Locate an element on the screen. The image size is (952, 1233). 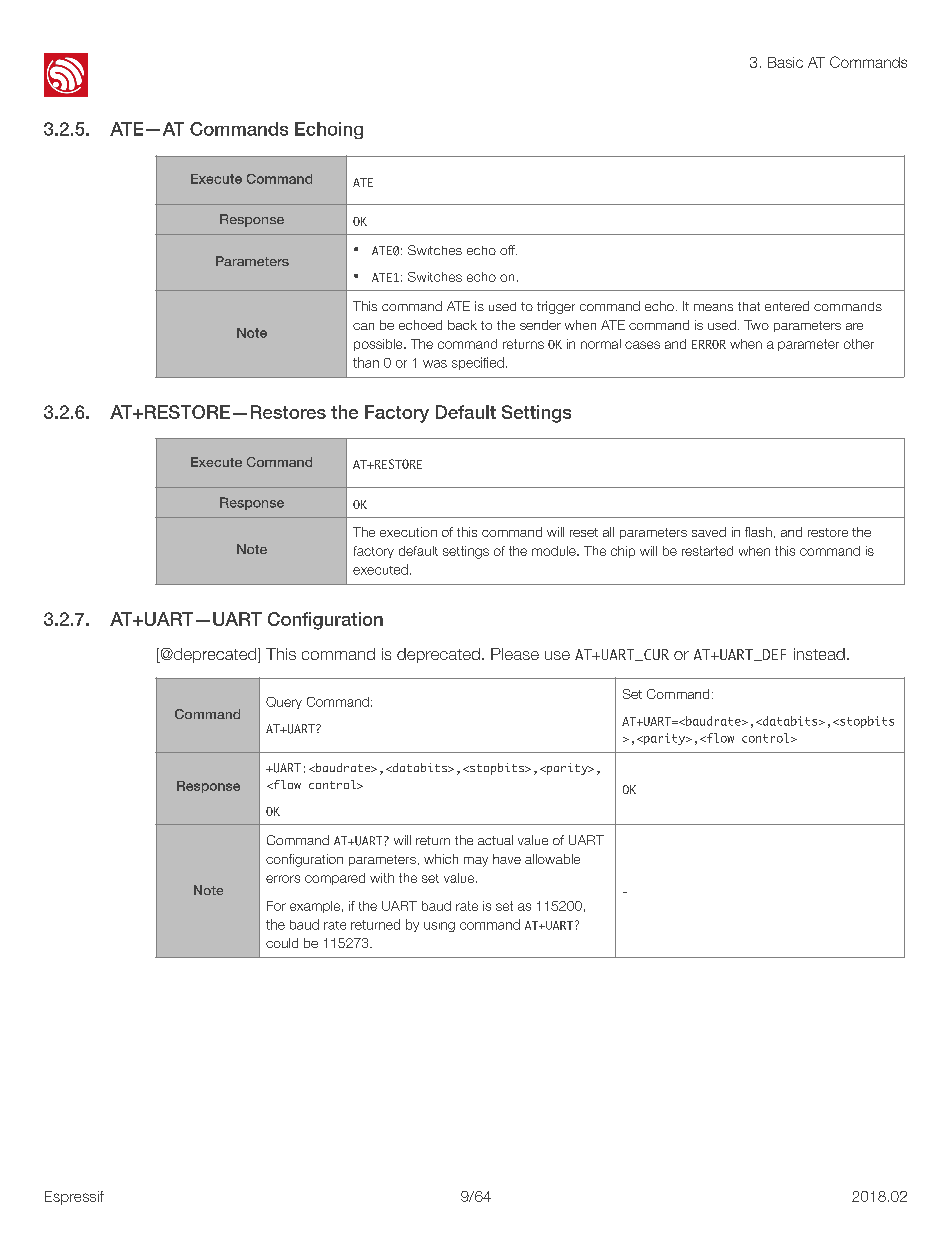
off is located at coordinates (508, 250).
